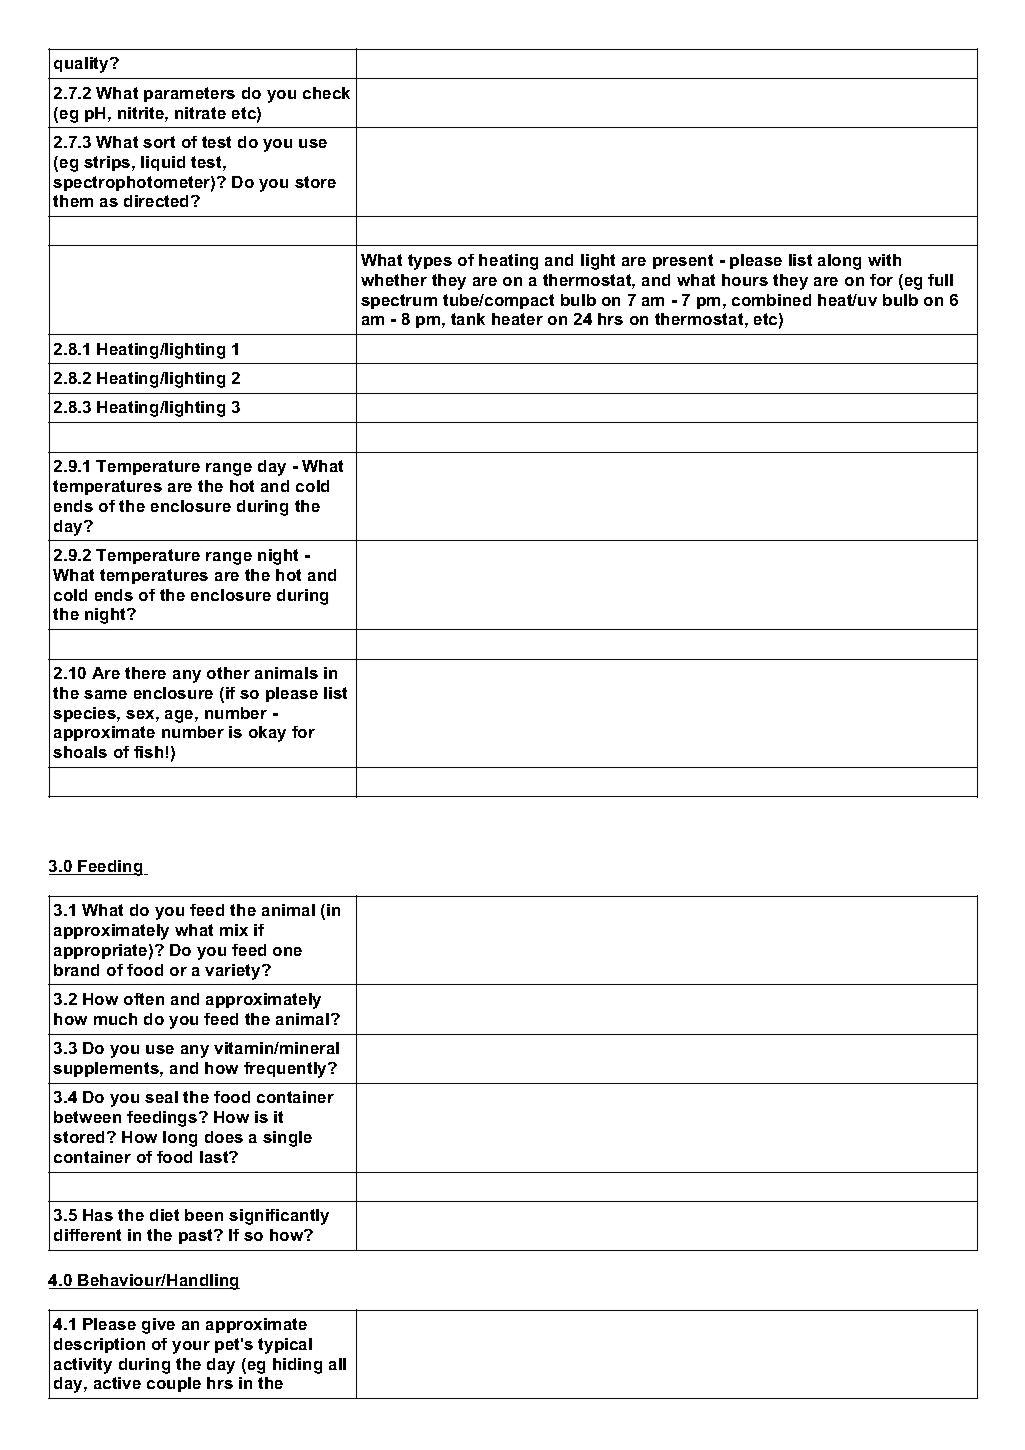 The height and width of the screenshot is (1450, 1025). What do you see at coordinates (337, 1364) in the screenshot?
I see `all` at bounding box center [337, 1364].
